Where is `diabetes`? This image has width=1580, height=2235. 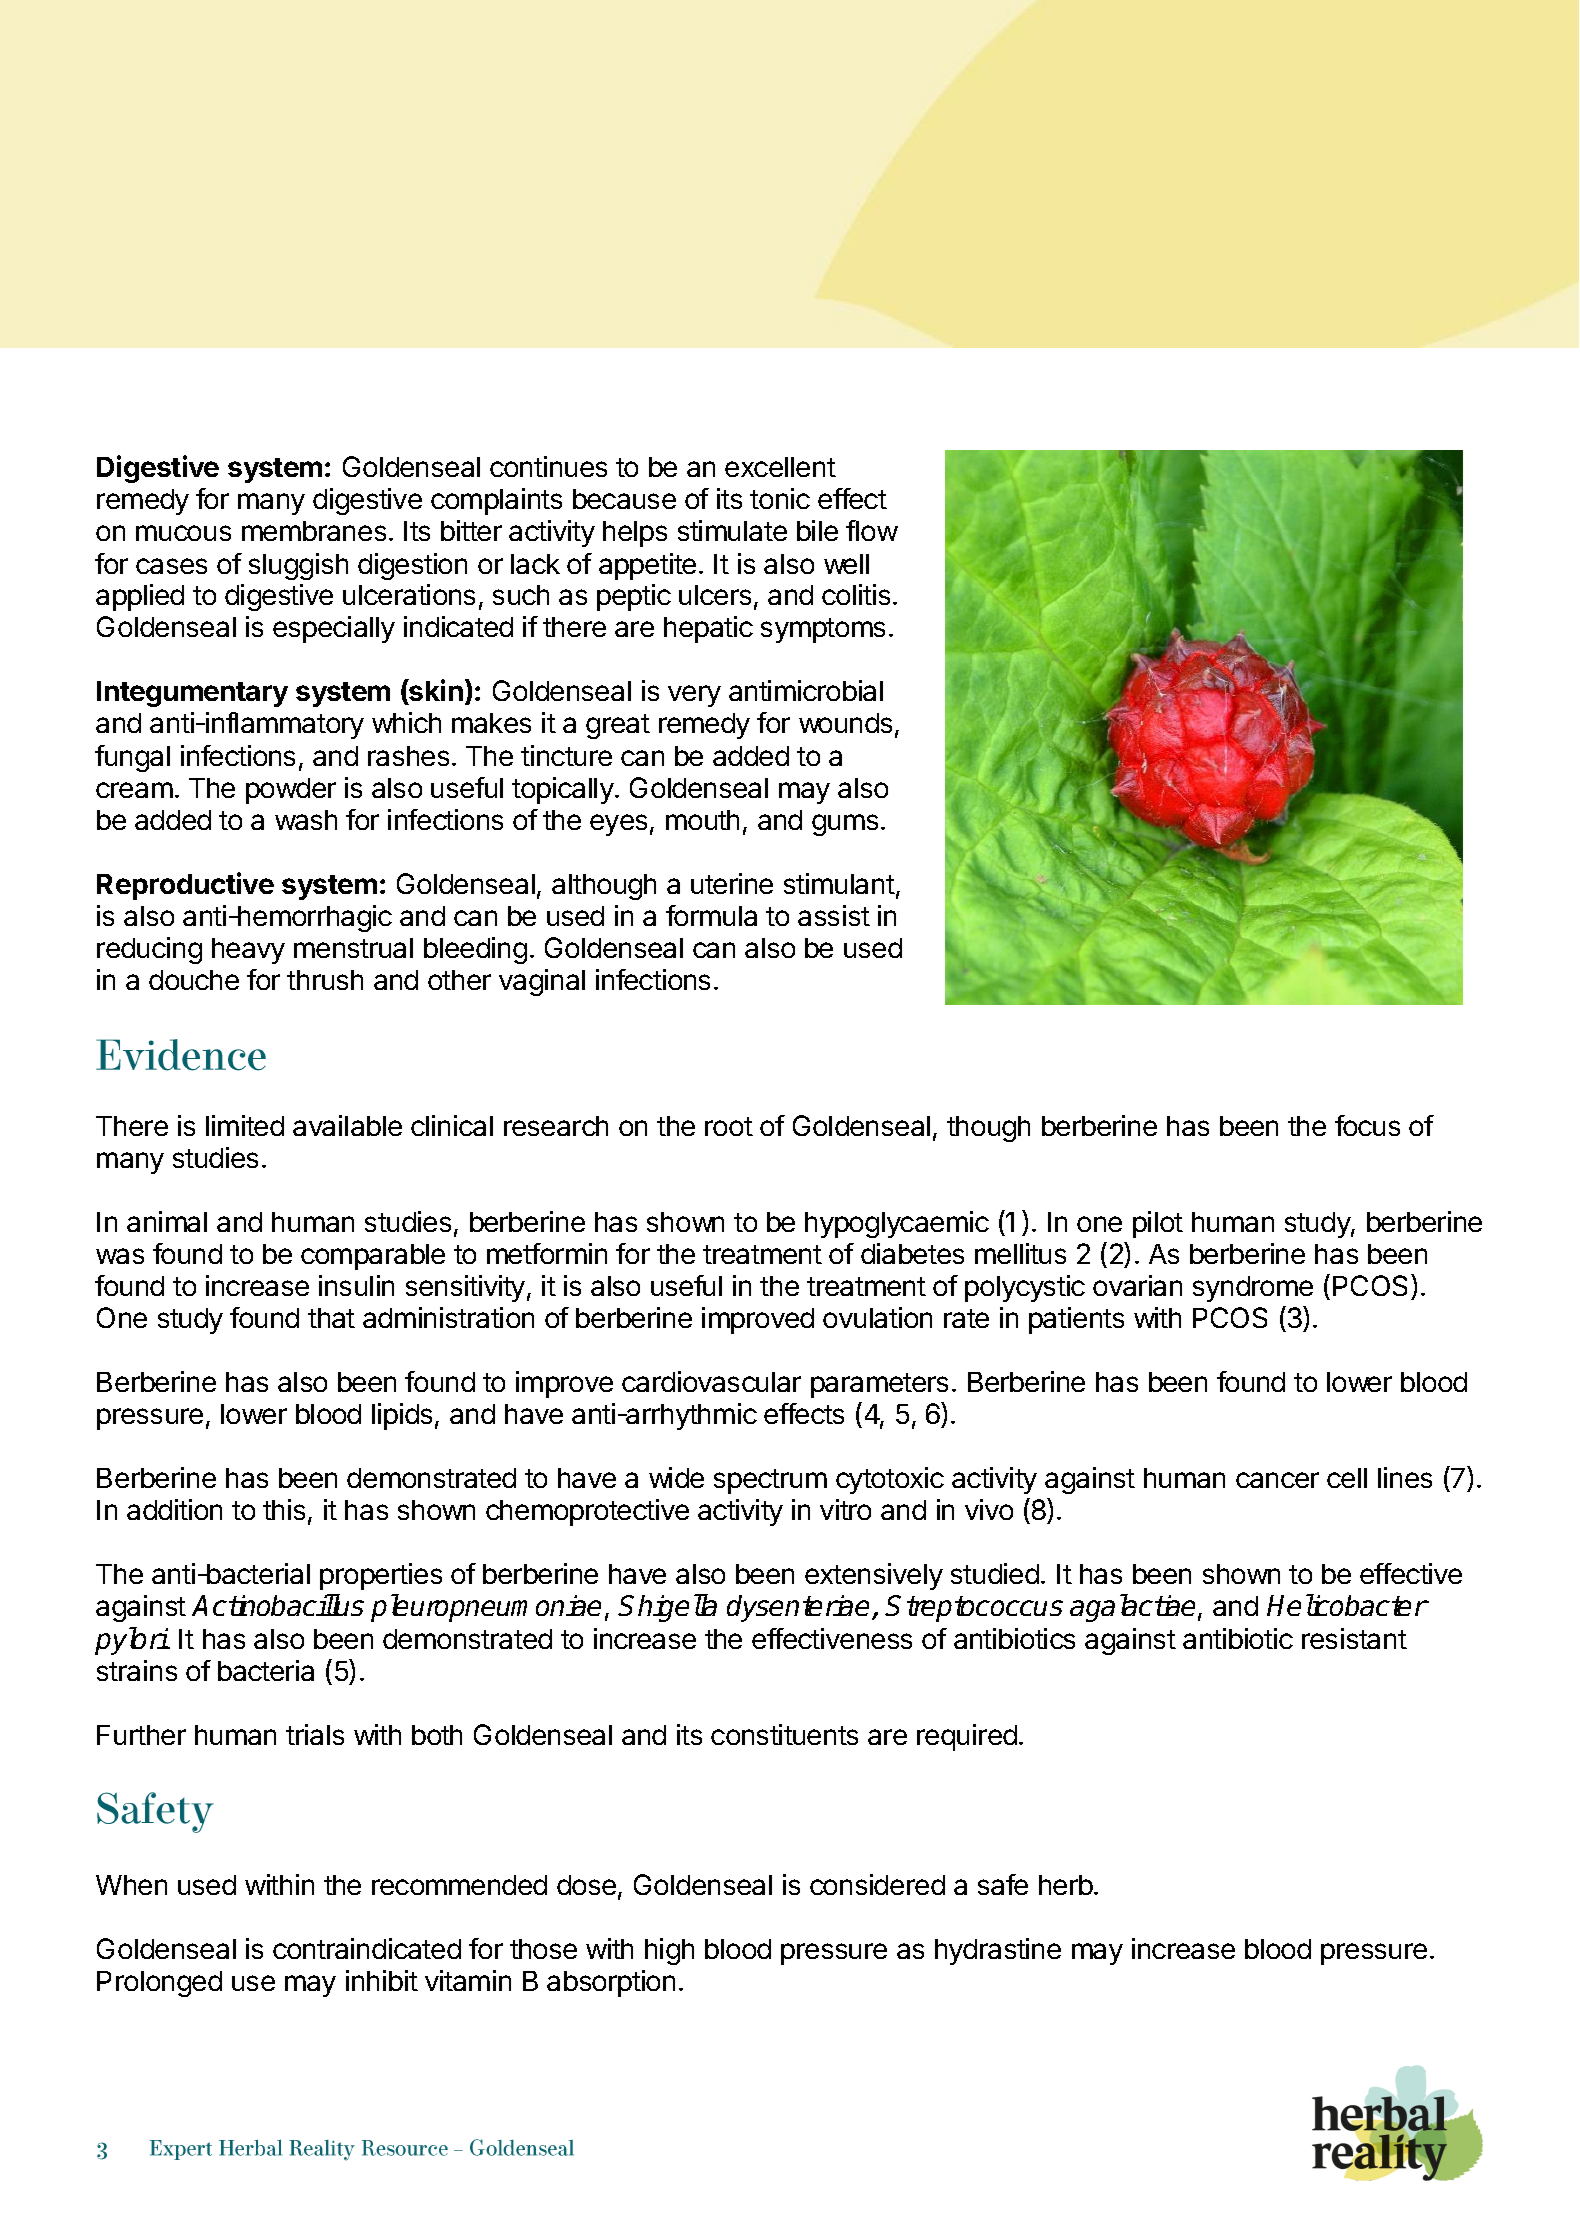
diabetes is located at coordinates (912, 1253).
